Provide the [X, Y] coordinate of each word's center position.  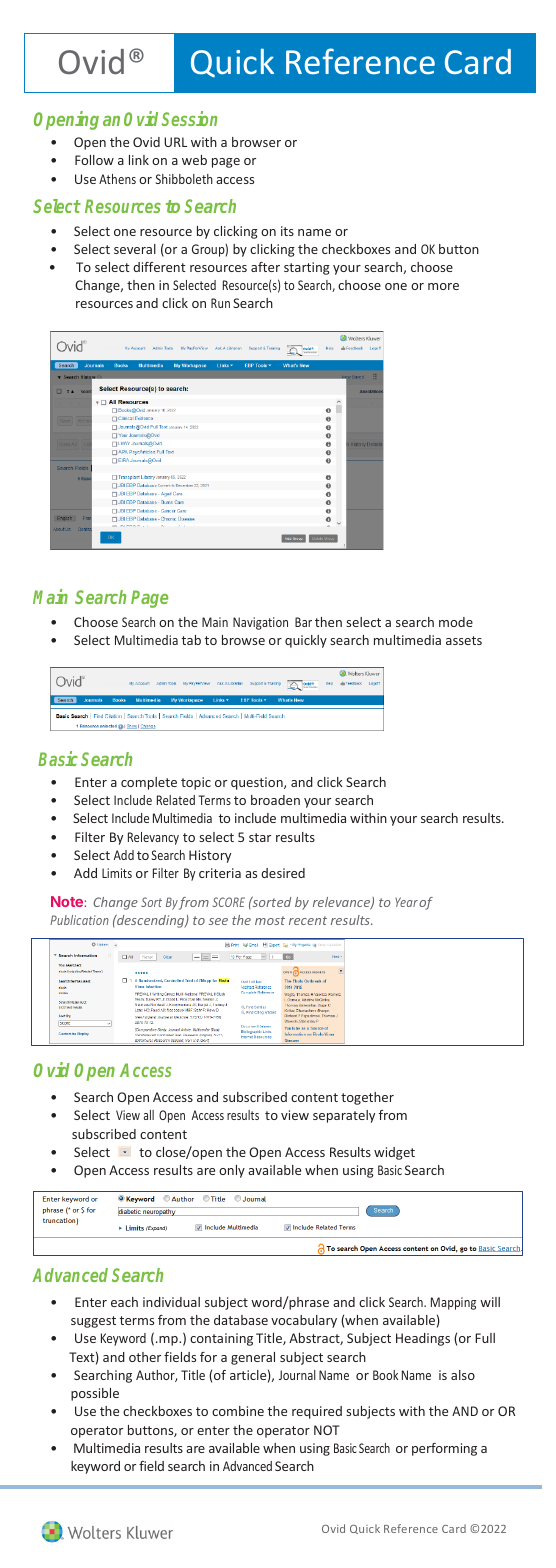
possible [95, 1394]
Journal [297, 1375]
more [443, 286]
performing [444, 1449]
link [139, 160]
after [265, 267]
